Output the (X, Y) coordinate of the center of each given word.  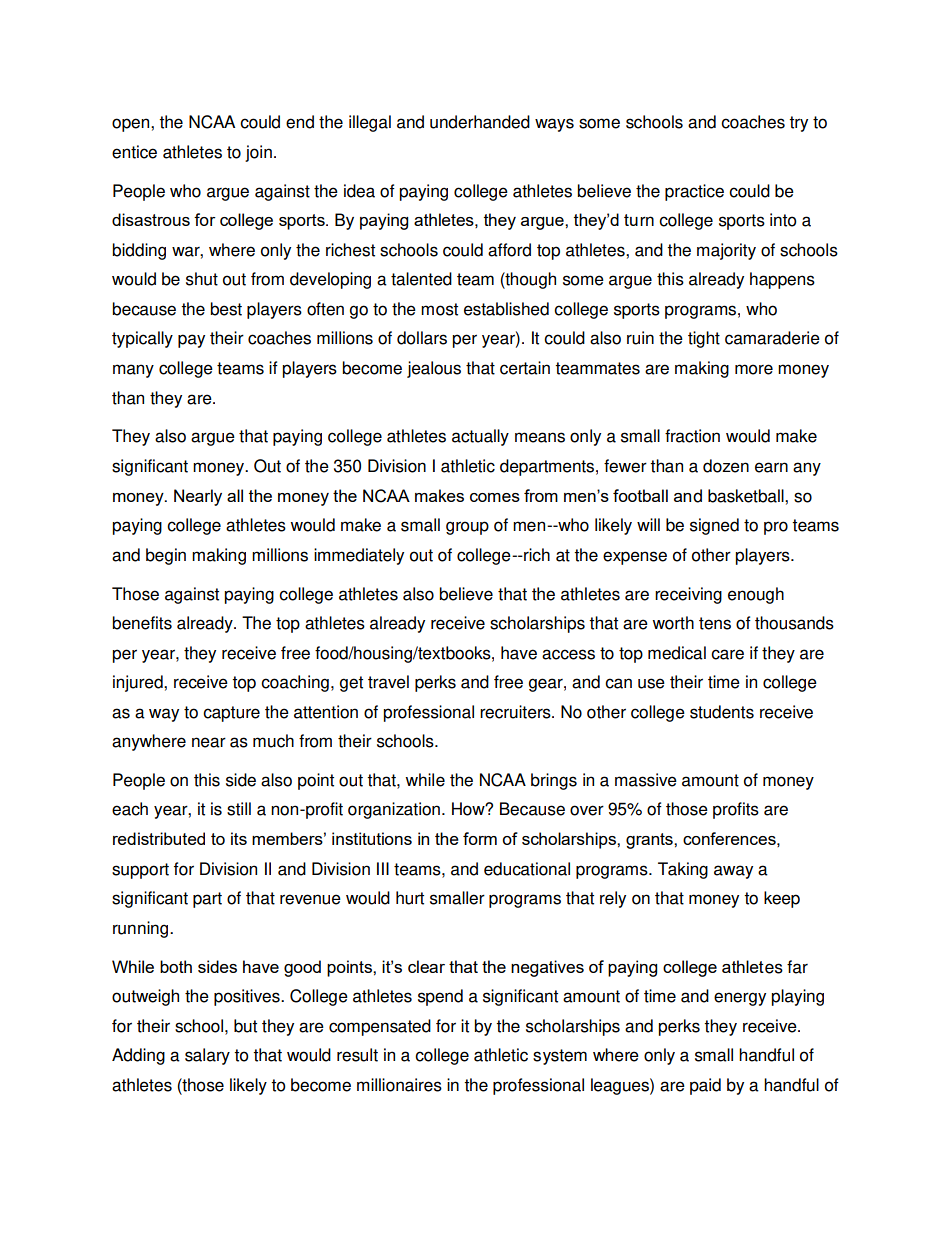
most (439, 309)
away (733, 872)
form (480, 838)
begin (166, 556)
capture (231, 714)
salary (207, 1056)
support (140, 871)
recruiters (516, 712)
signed (714, 526)
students (722, 712)
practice (694, 192)
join (258, 153)
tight (704, 339)
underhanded (480, 122)
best (226, 309)
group (467, 528)
